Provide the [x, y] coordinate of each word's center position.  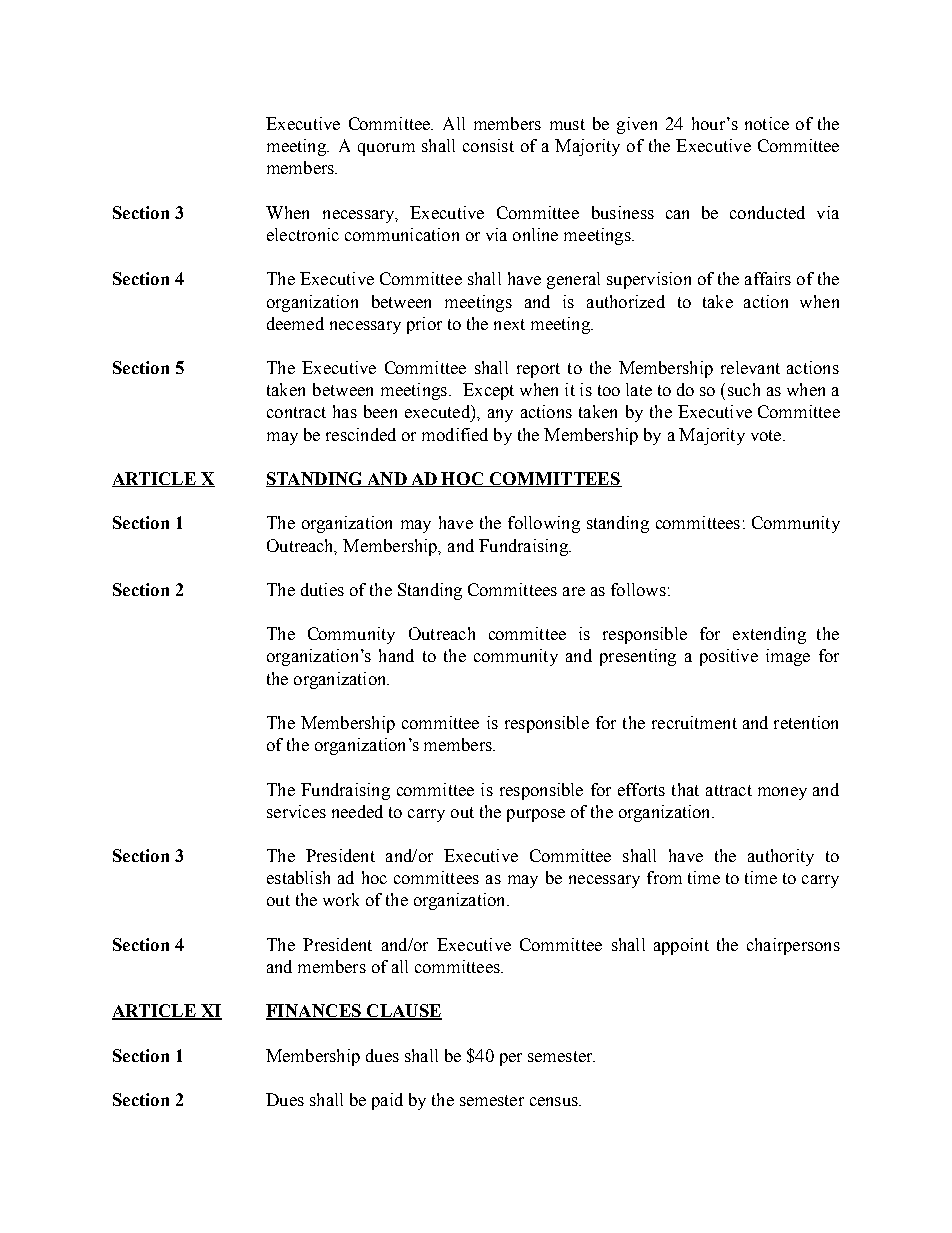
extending [769, 635]
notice [767, 123]
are [574, 591]
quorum [386, 149]
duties [322, 589]
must [567, 124]
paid [387, 1101]
